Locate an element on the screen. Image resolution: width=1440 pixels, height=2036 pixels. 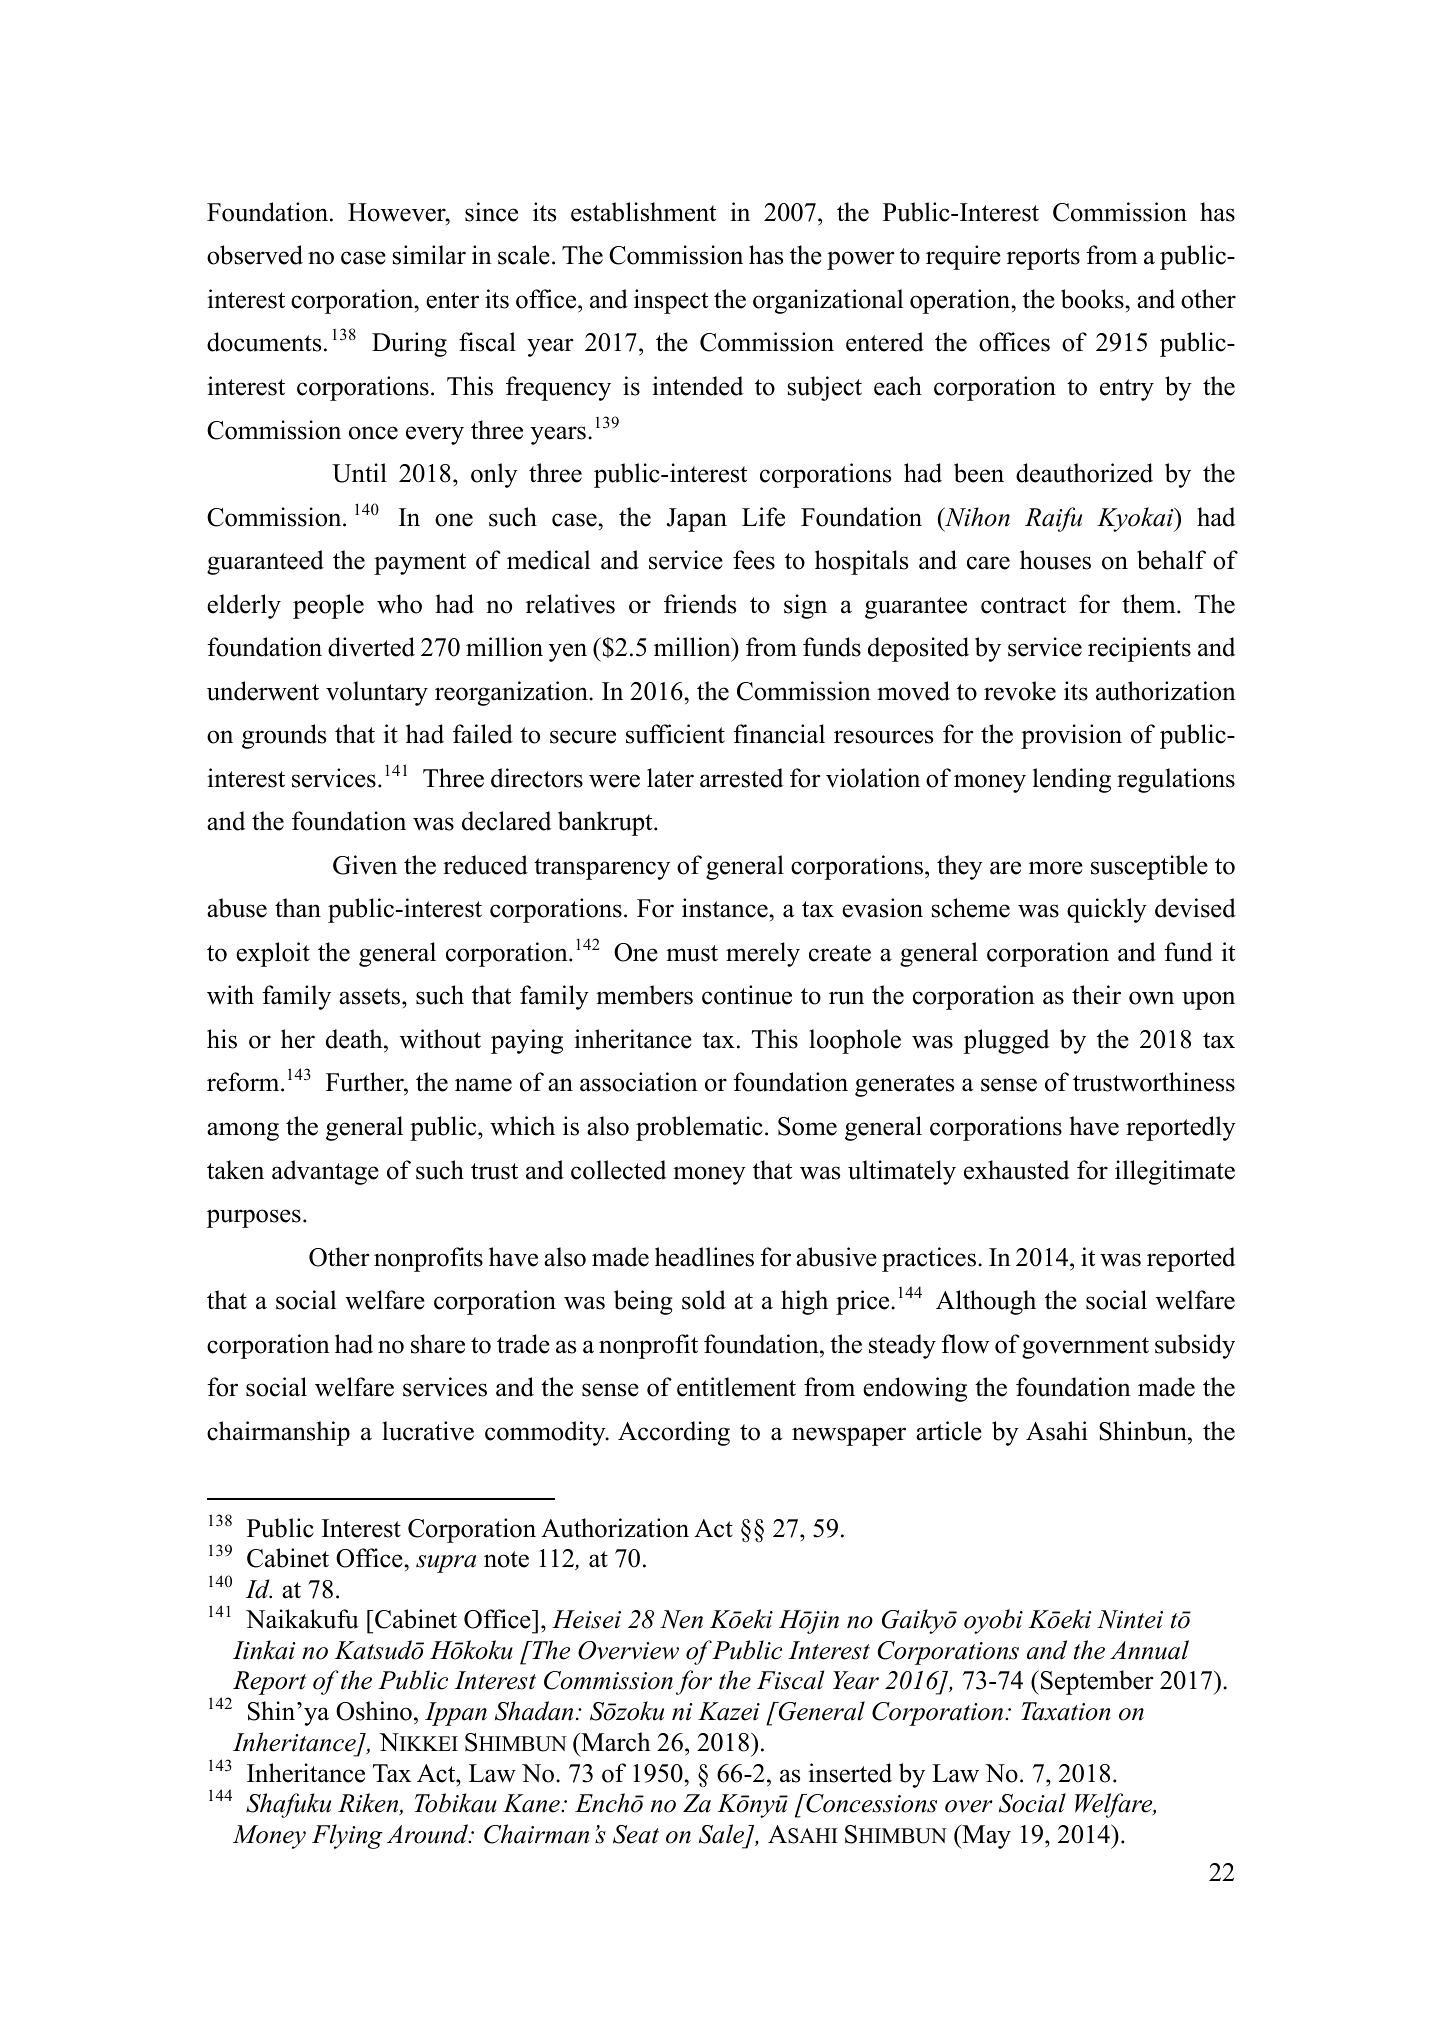
instance is located at coordinates (726, 908).
